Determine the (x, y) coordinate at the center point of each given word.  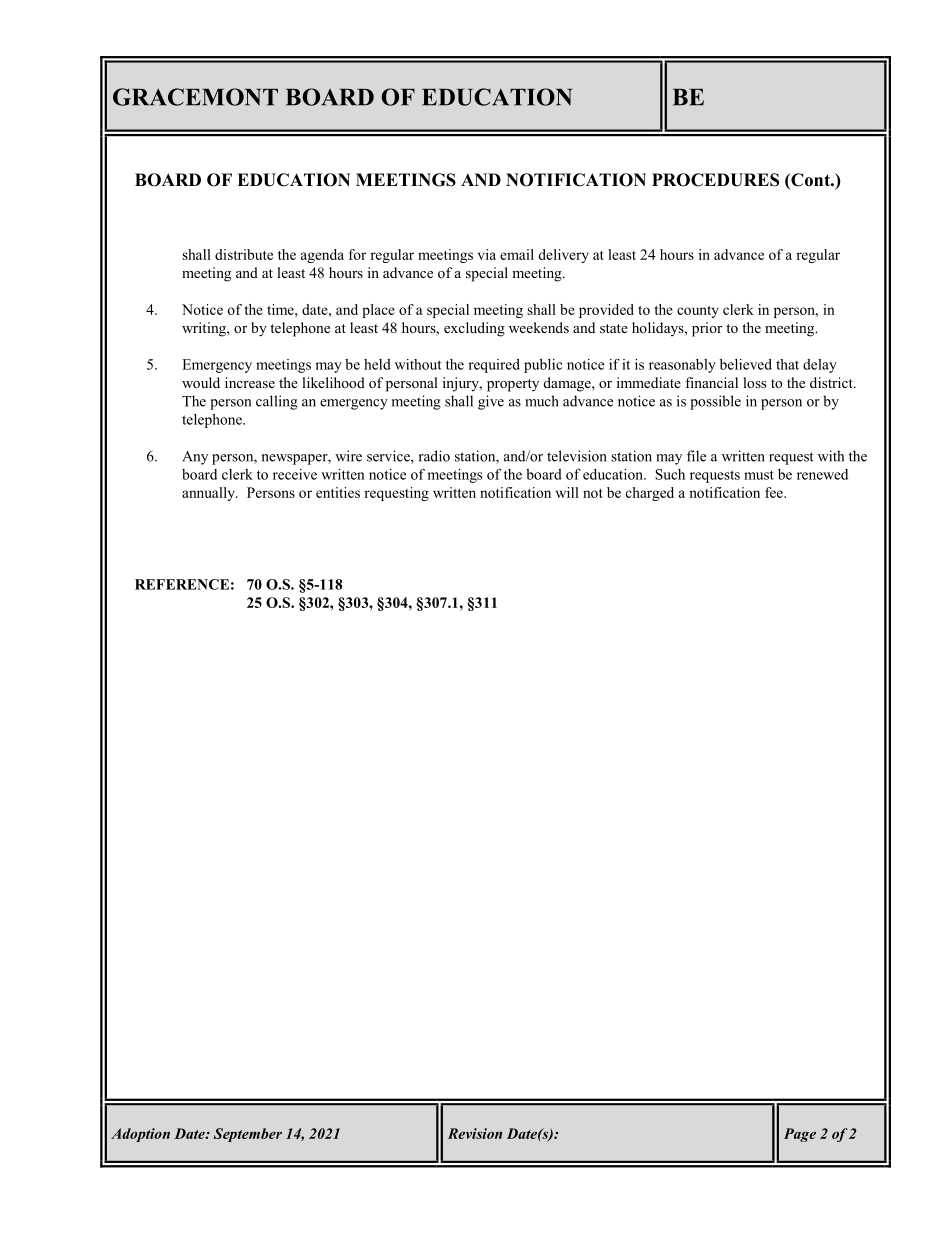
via (487, 254)
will (567, 492)
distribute (244, 254)
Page (800, 1135)
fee (775, 492)
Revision (475, 1133)
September (247, 1135)
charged (650, 494)
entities (338, 492)
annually (209, 494)
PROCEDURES (715, 180)
